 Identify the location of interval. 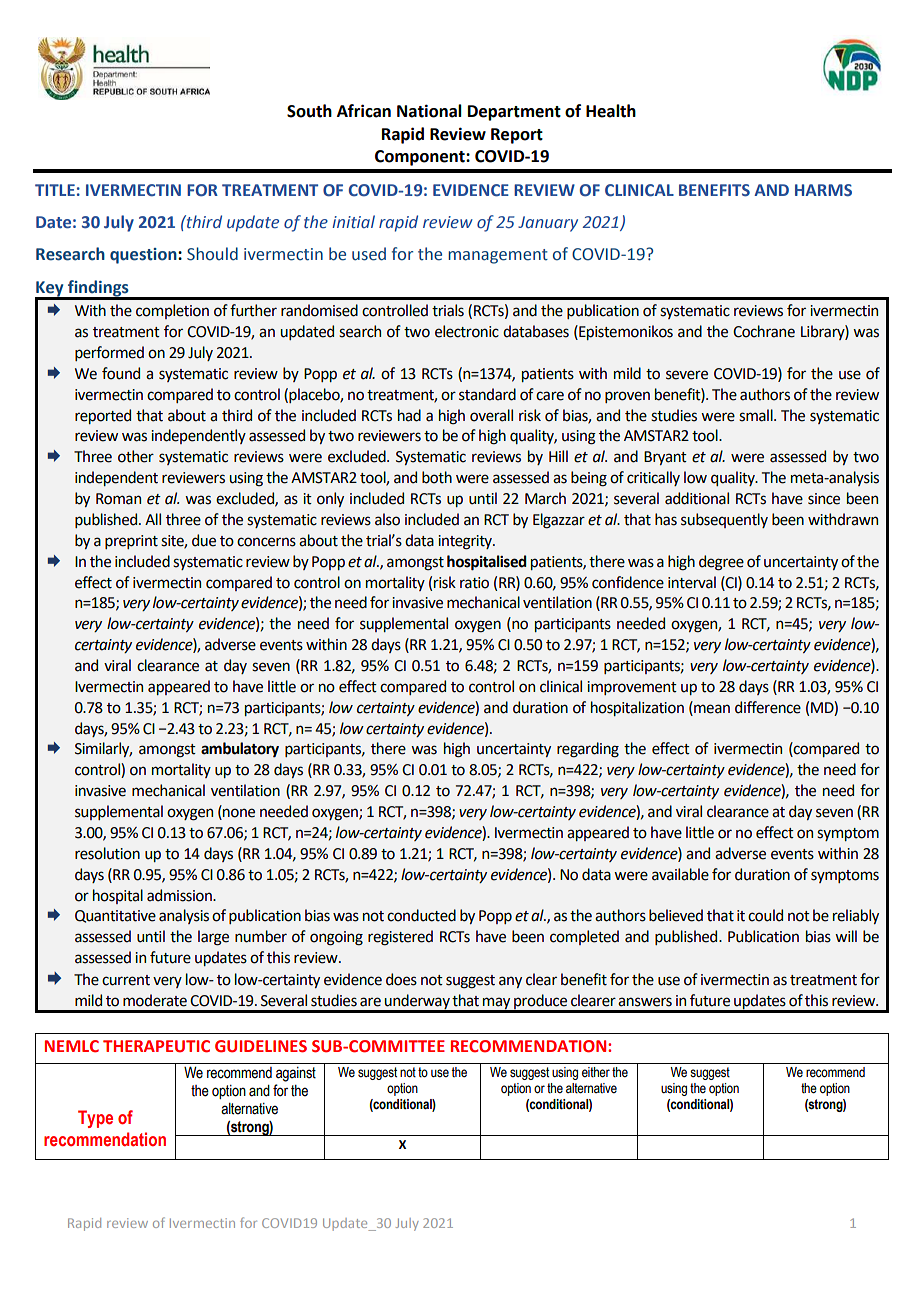
(692, 582).
